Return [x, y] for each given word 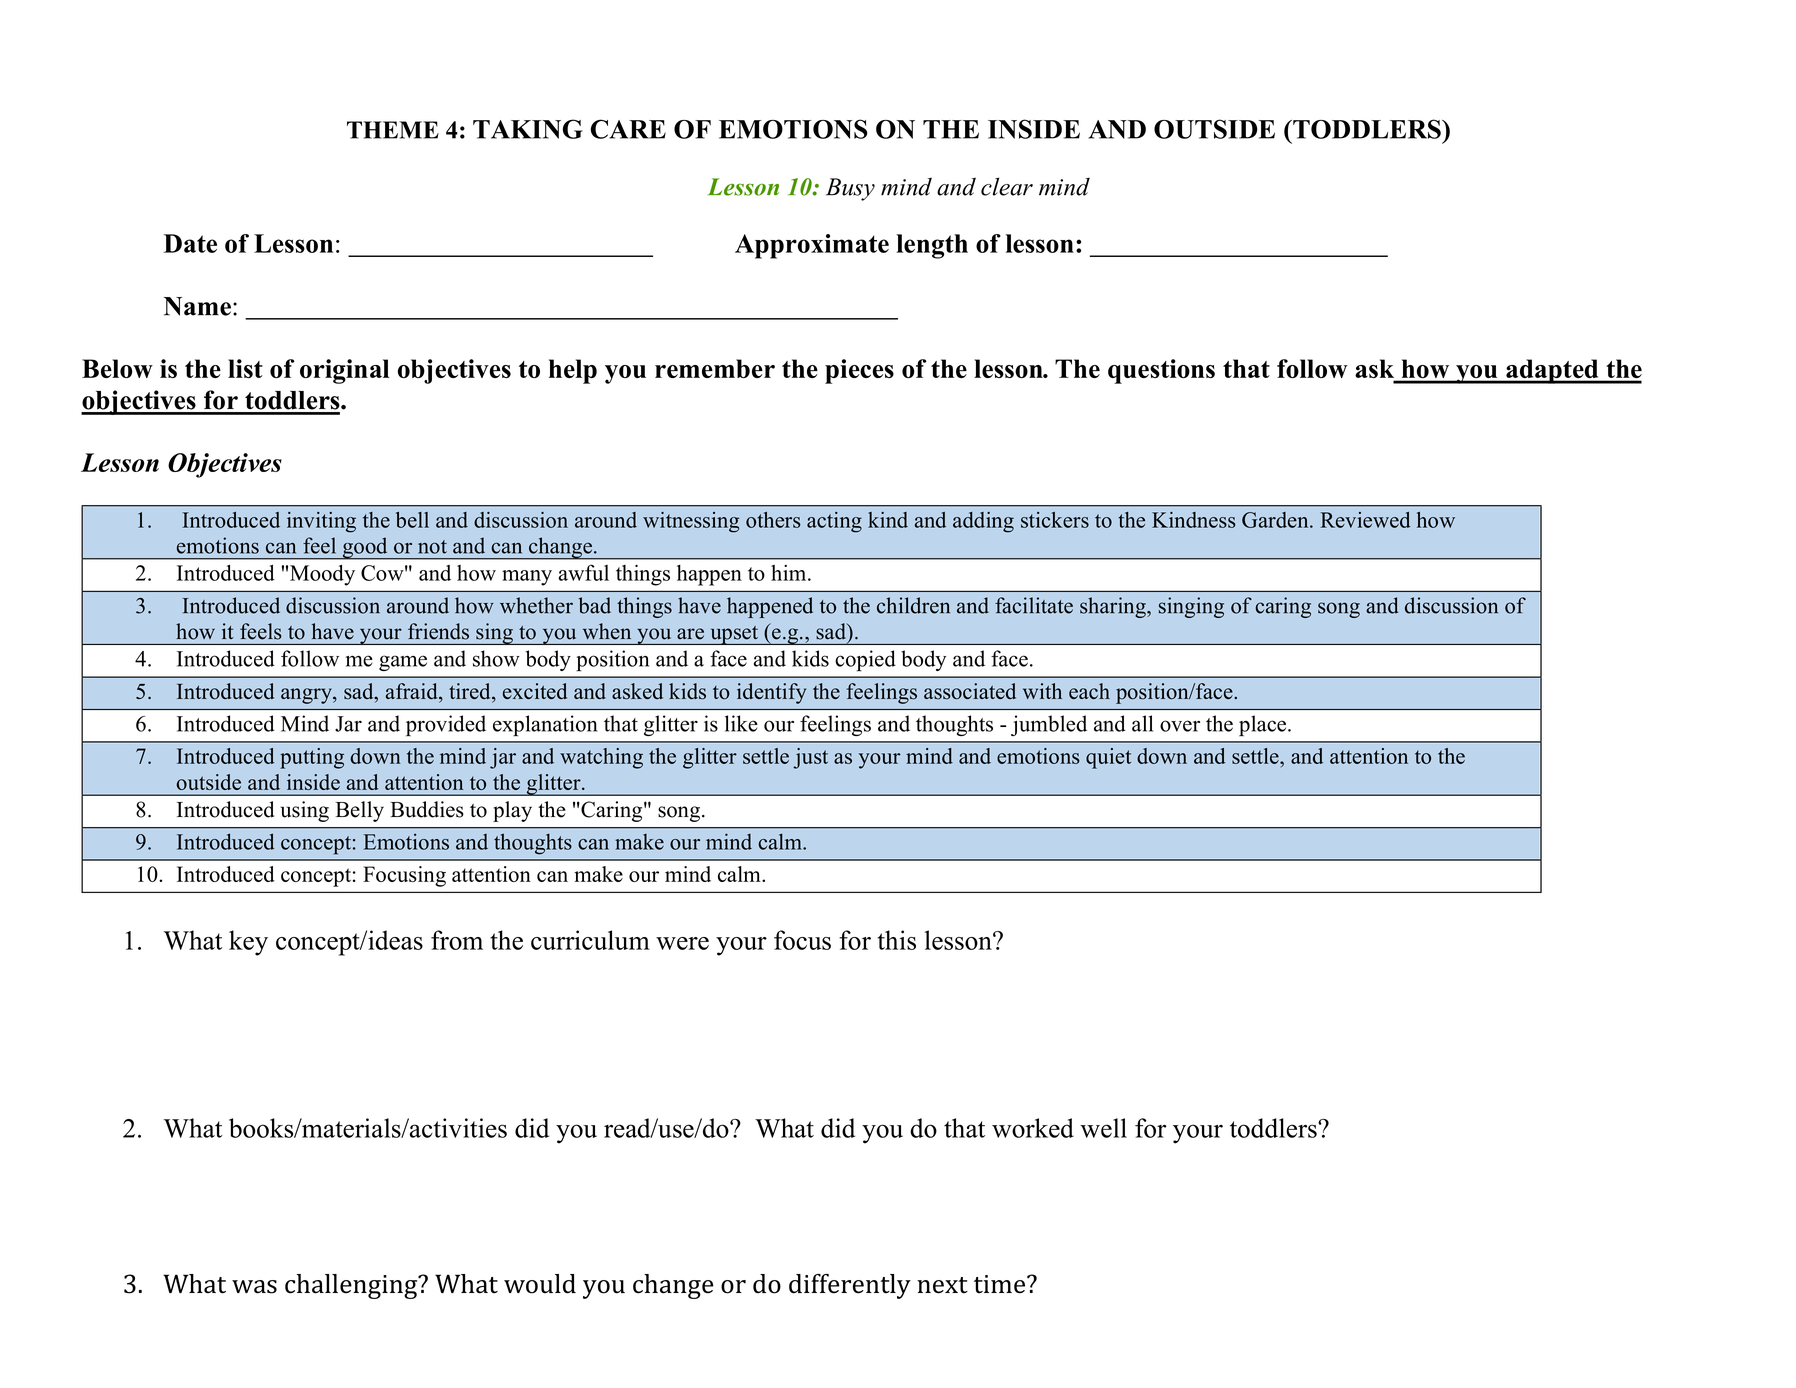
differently [850, 1286]
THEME [393, 130]
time [1001, 1284]
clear [1007, 186]
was [254, 1287]
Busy [850, 189]
